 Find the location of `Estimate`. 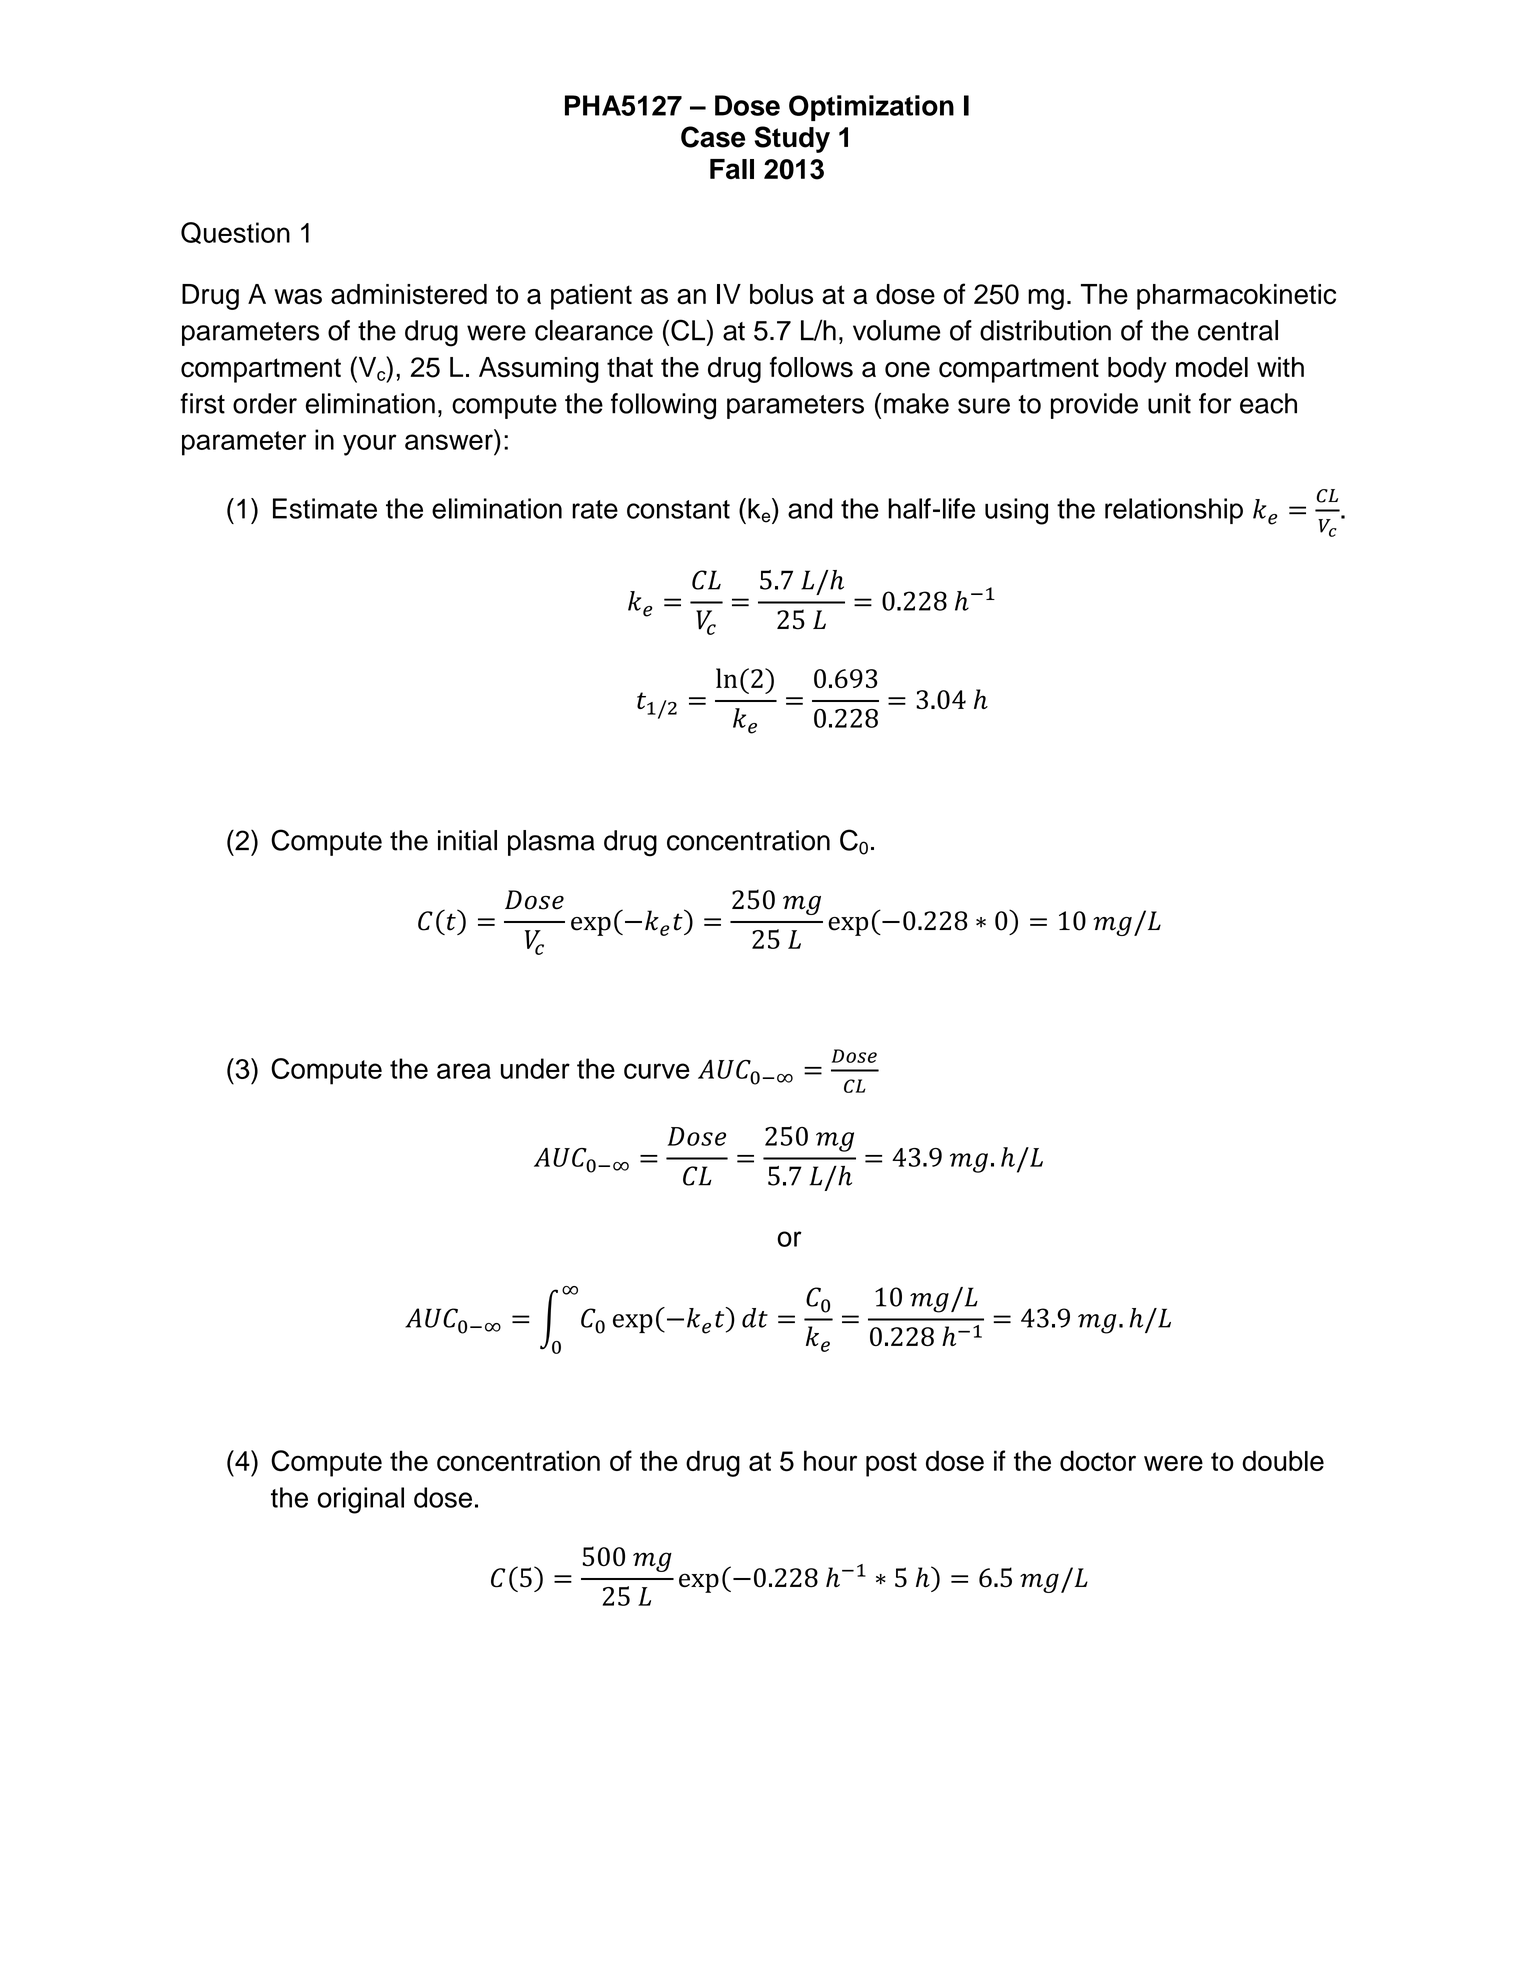

Estimate is located at coordinates (325, 508).
